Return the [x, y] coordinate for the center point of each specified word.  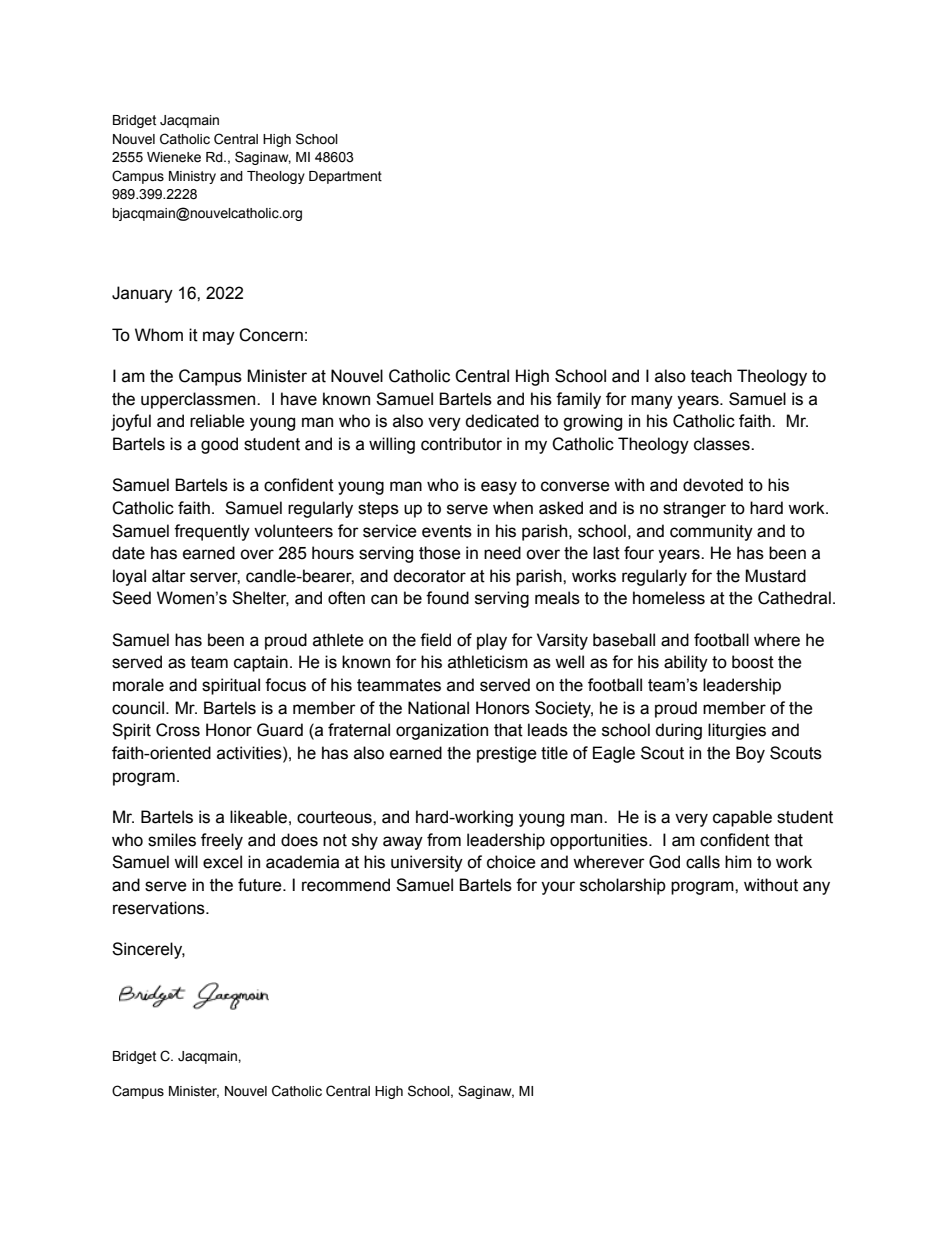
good [219, 445]
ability [686, 663]
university [427, 863]
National [438, 708]
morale [138, 685]
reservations [160, 908]
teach [711, 376]
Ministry [192, 177]
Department [345, 177]
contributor [461, 444]
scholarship [623, 886]
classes [723, 444]
